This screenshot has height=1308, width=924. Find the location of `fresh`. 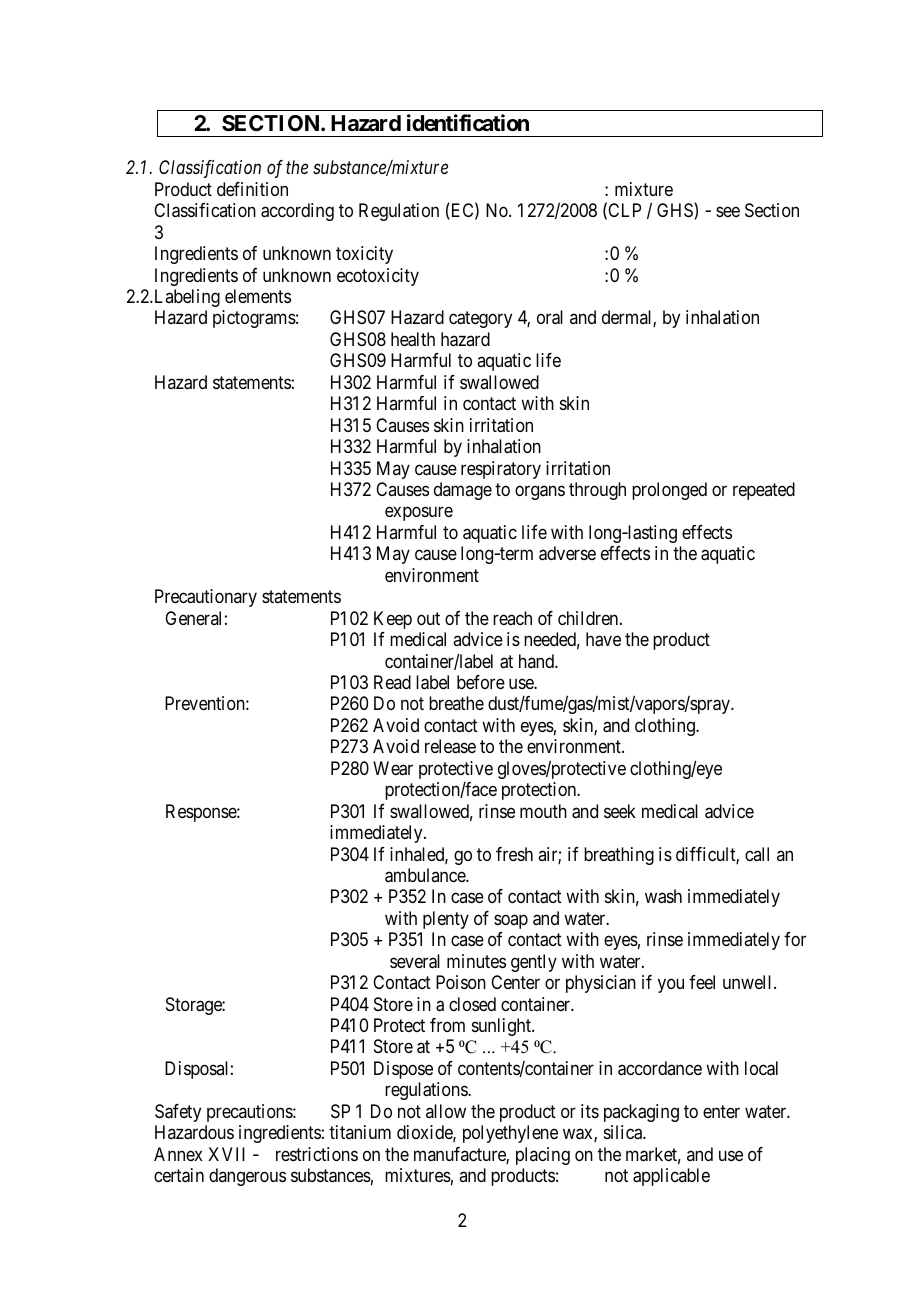

fresh is located at coordinates (514, 854).
